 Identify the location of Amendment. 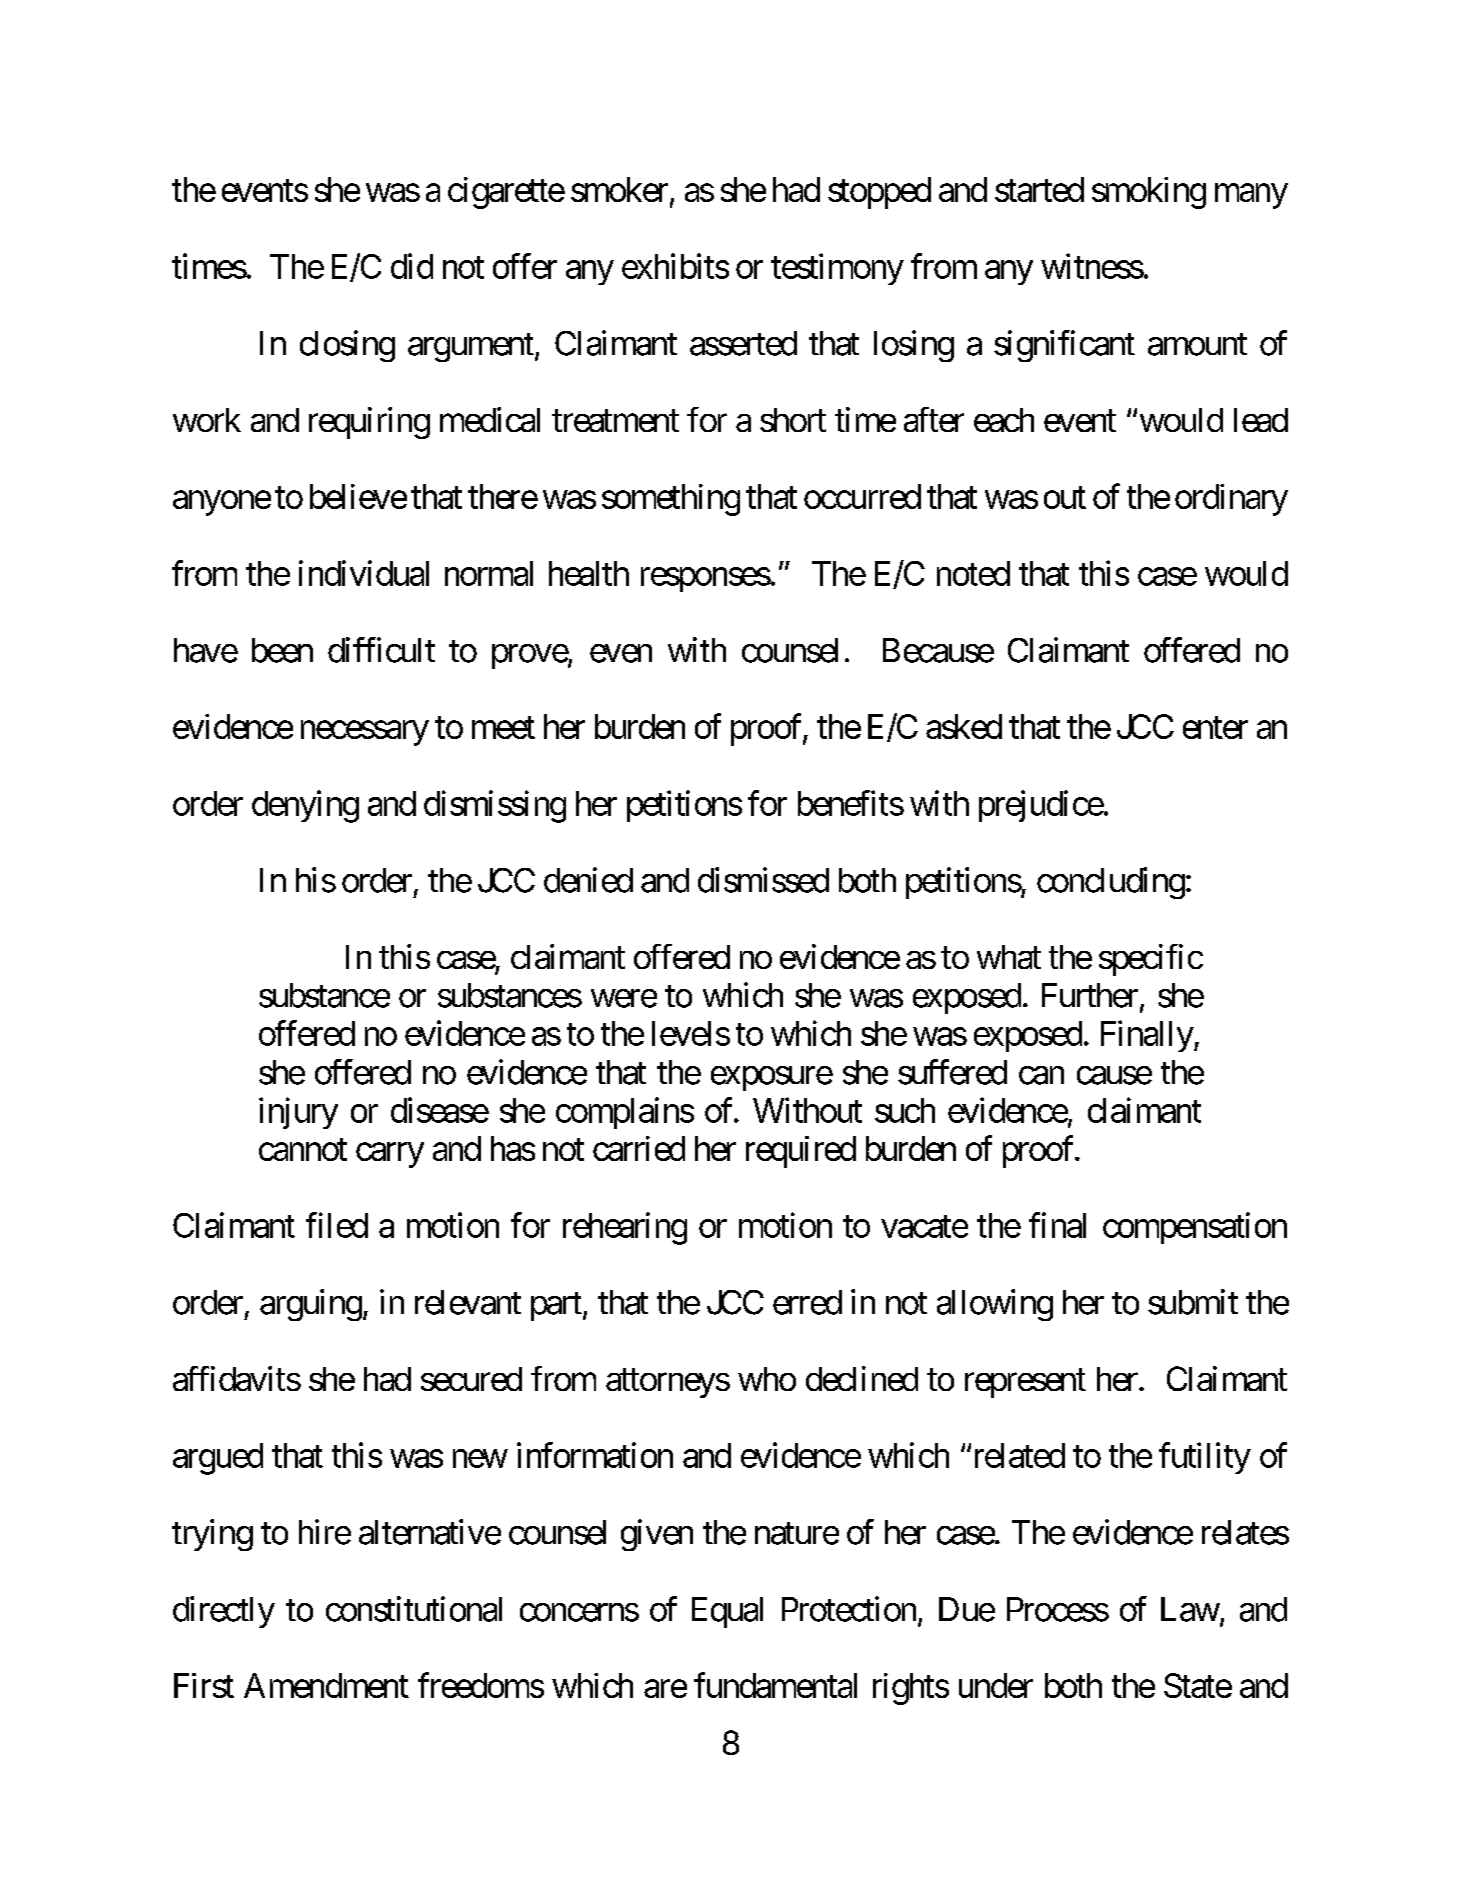
(326, 1685).
